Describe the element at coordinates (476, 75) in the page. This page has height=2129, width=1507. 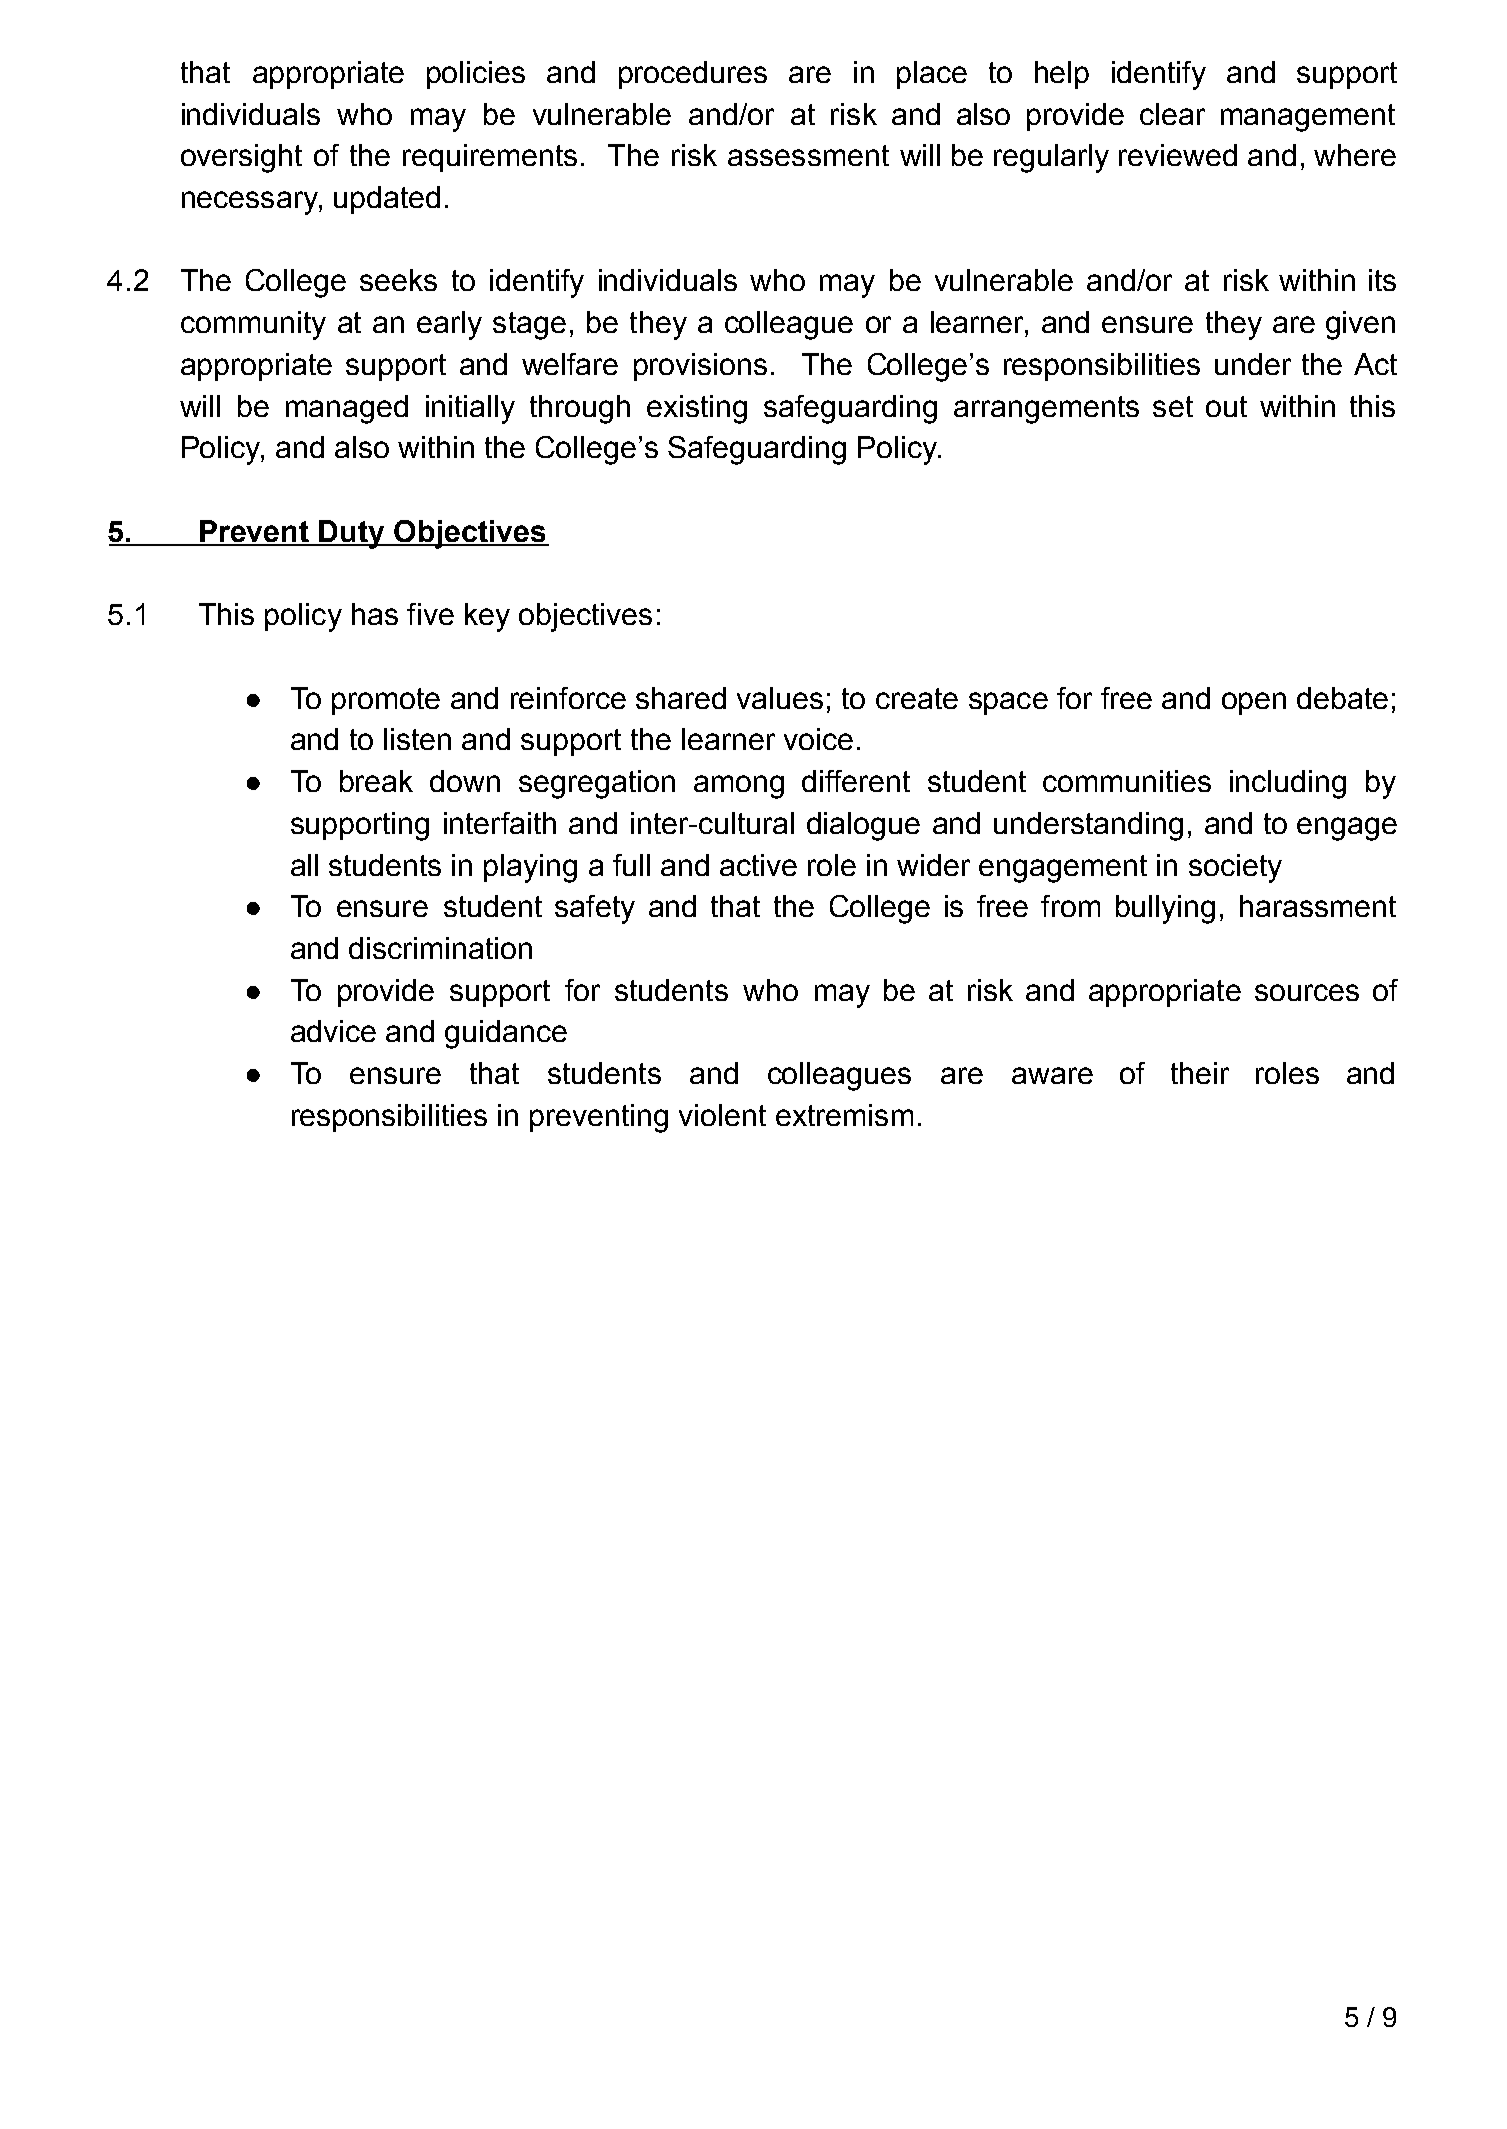
I see `policies` at that location.
